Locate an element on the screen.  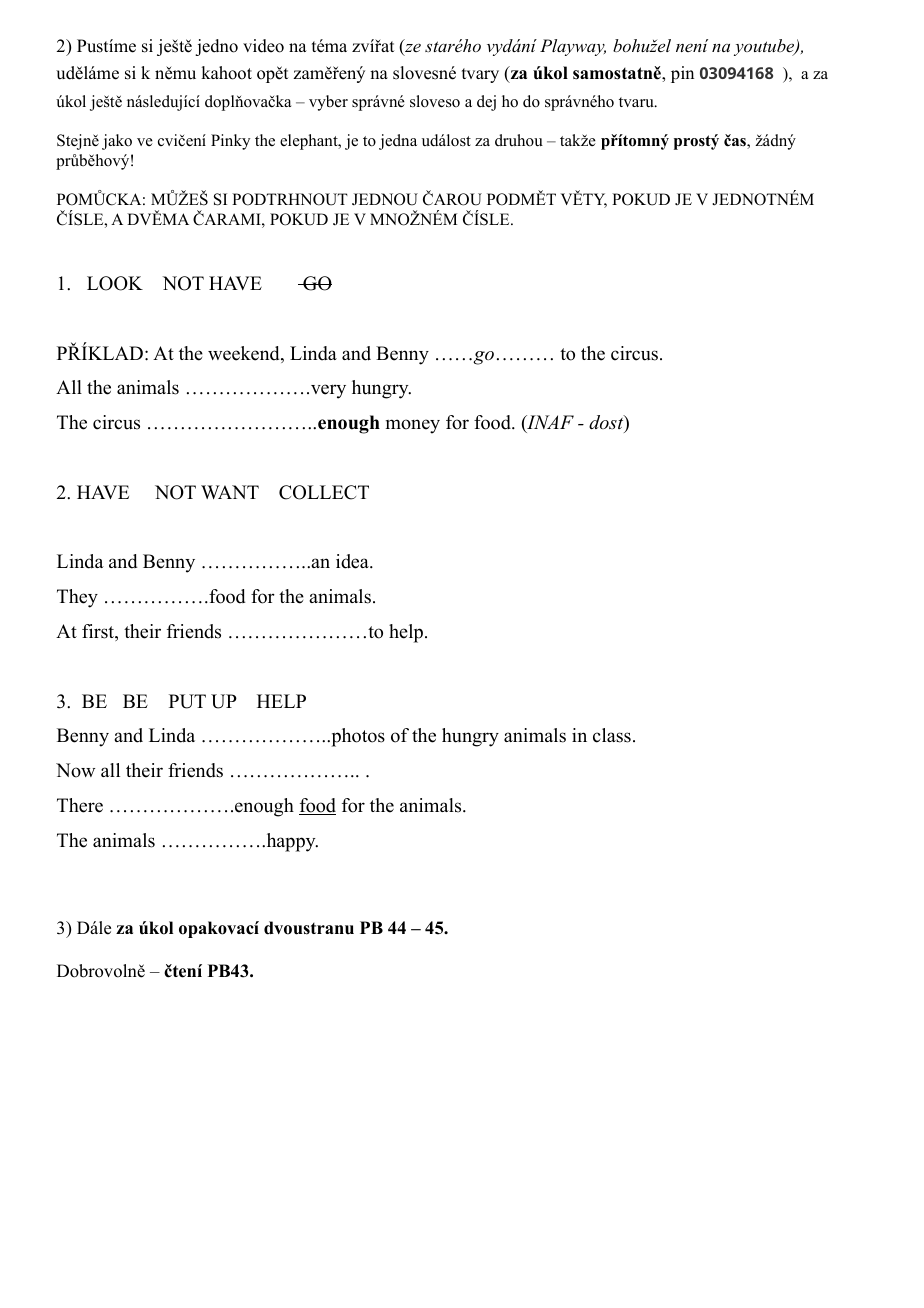
money is located at coordinates (413, 426).
